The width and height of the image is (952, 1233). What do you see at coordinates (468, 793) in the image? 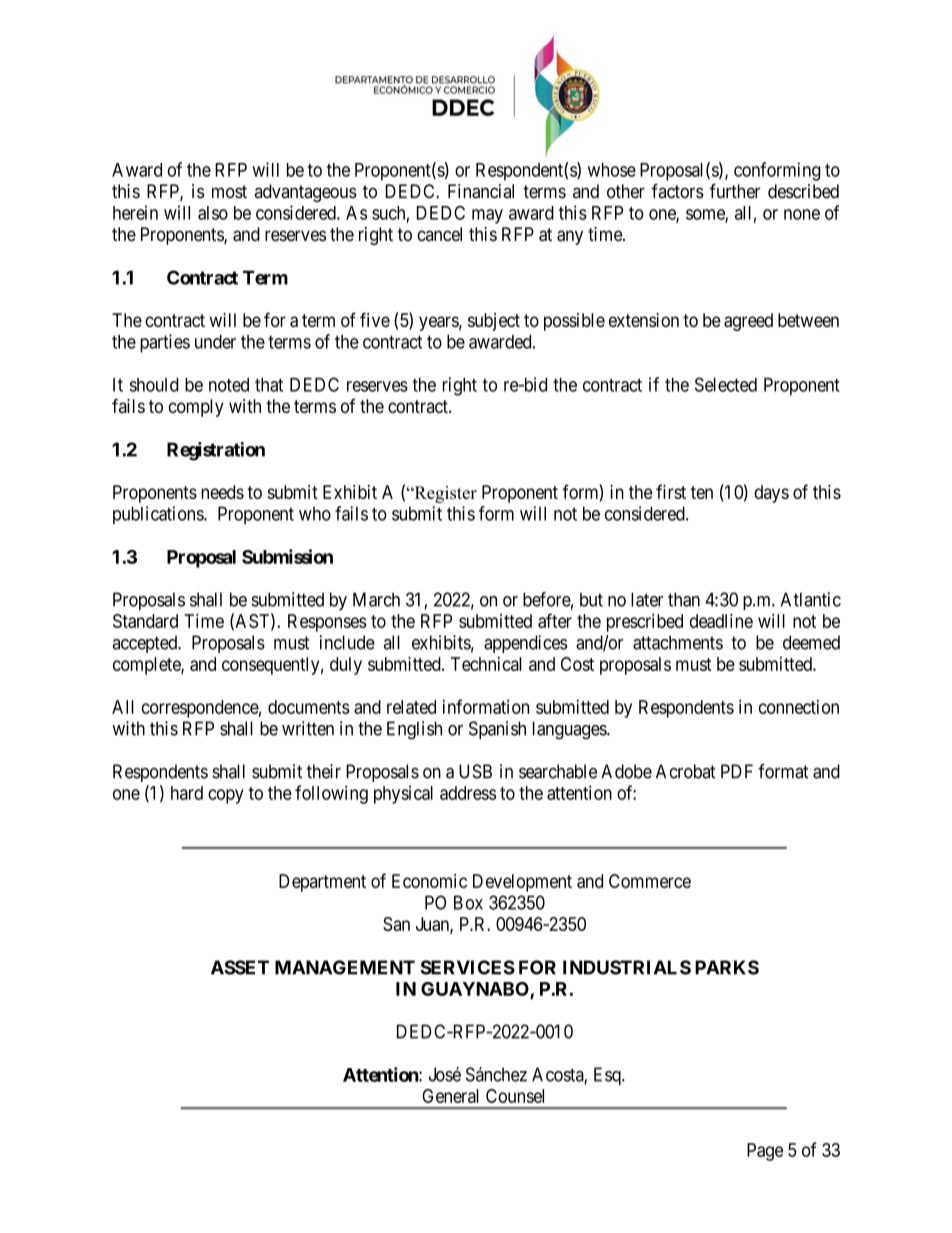
I see `address` at bounding box center [468, 793].
